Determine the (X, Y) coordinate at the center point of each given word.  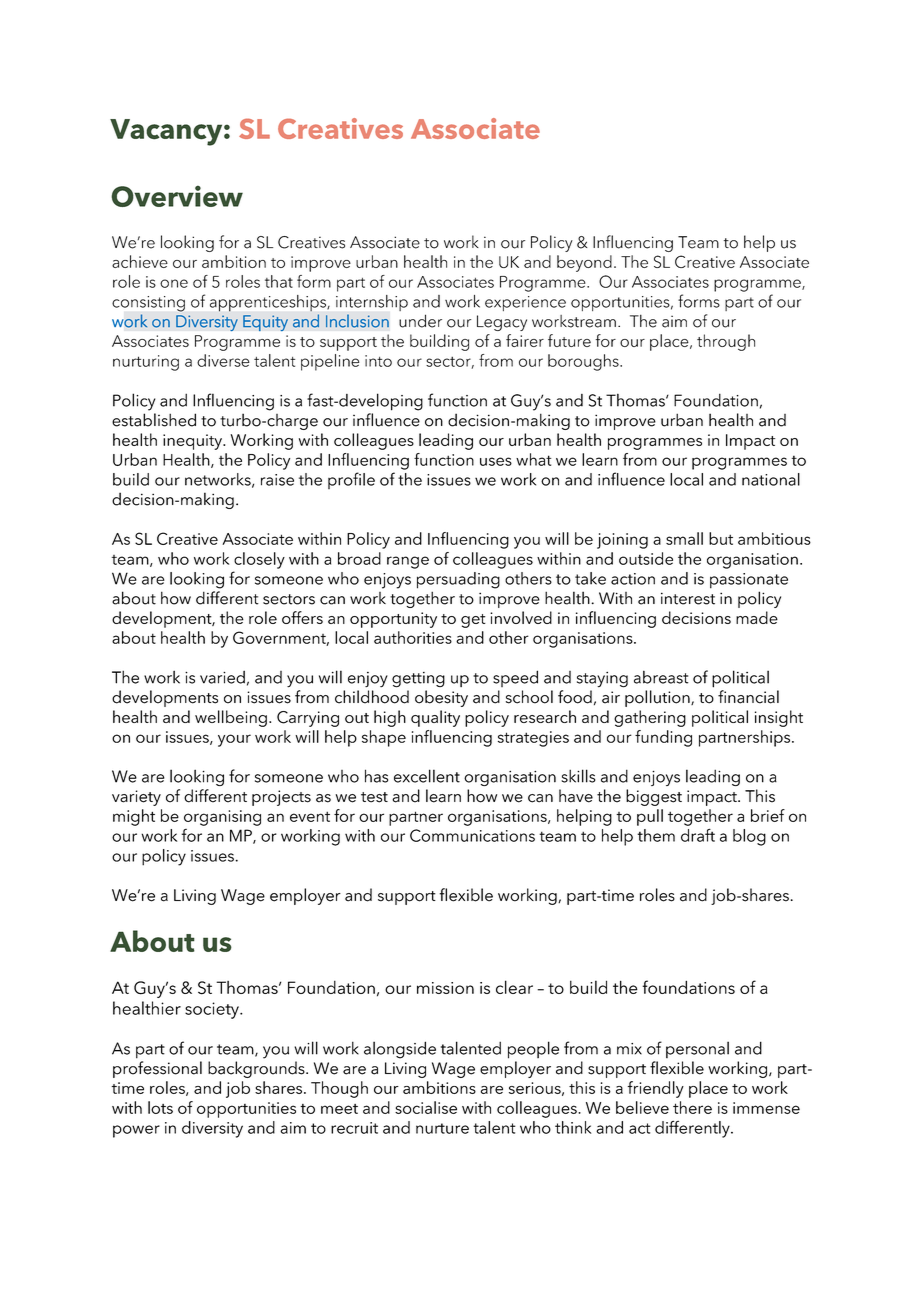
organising (222, 818)
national (771, 479)
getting (418, 680)
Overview (177, 196)
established (154, 420)
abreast (661, 677)
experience (525, 303)
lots (160, 1107)
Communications (472, 835)
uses (496, 461)
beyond (584, 263)
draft (698, 835)
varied (222, 677)
